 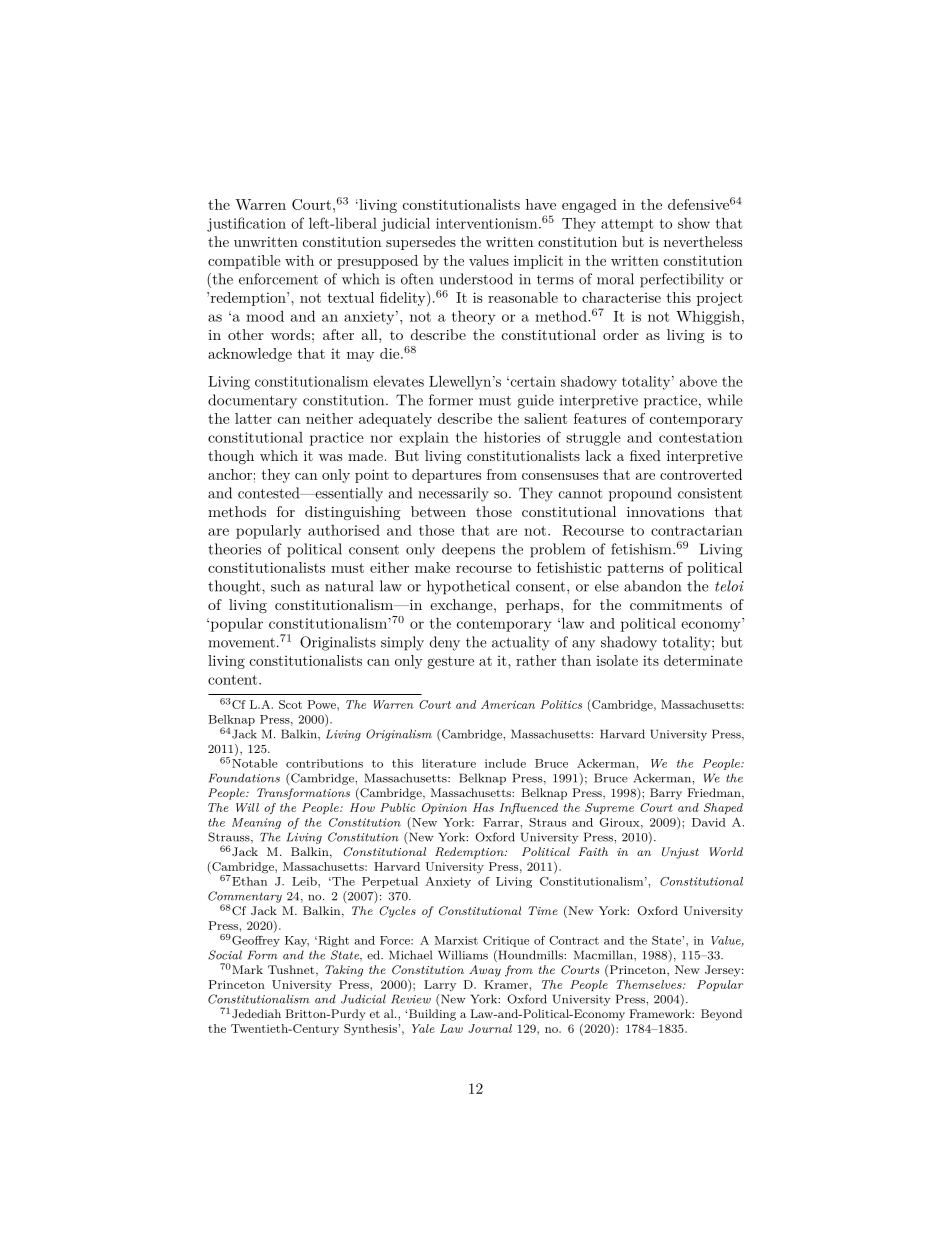 I want to click on justification, so click(x=246, y=224).
